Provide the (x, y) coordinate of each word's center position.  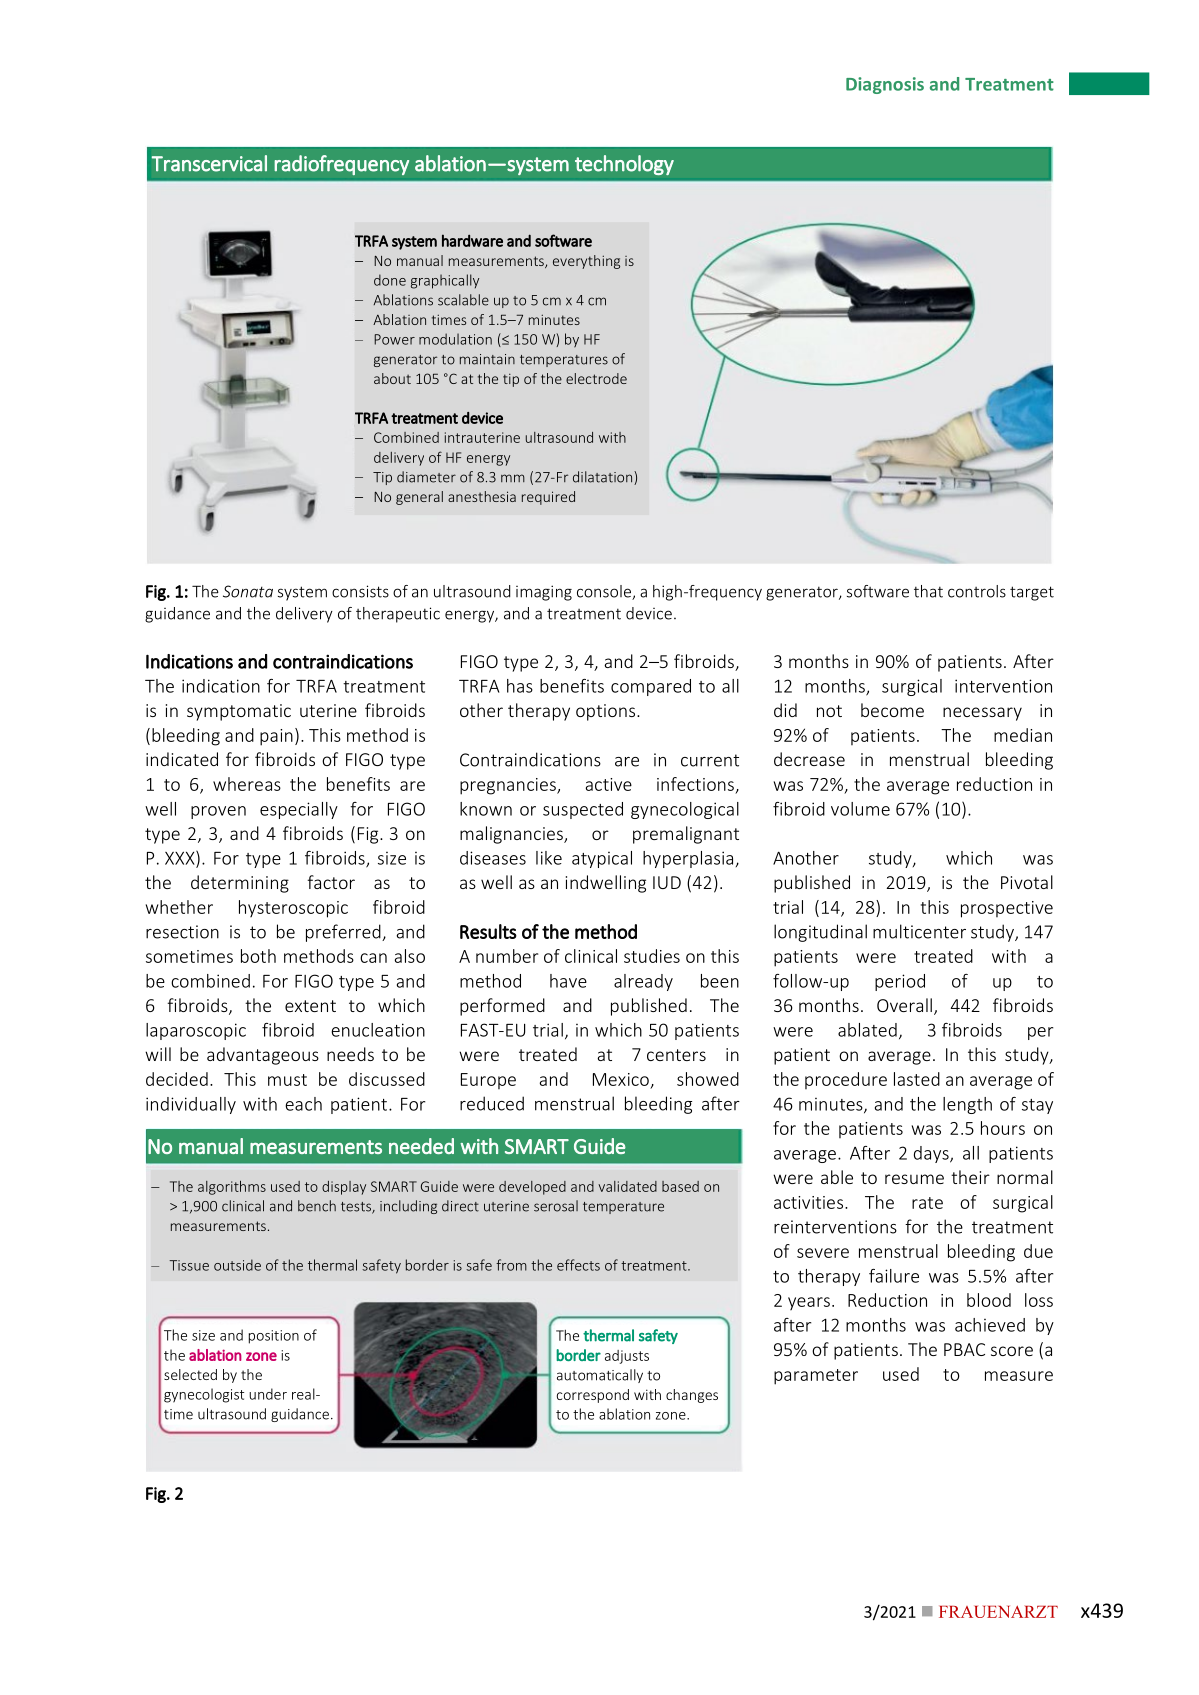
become (892, 710)
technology (624, 165)
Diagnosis (885, 85)
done (390, 280)
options (605, 712)
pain (276, 737)
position (274, 1337)
